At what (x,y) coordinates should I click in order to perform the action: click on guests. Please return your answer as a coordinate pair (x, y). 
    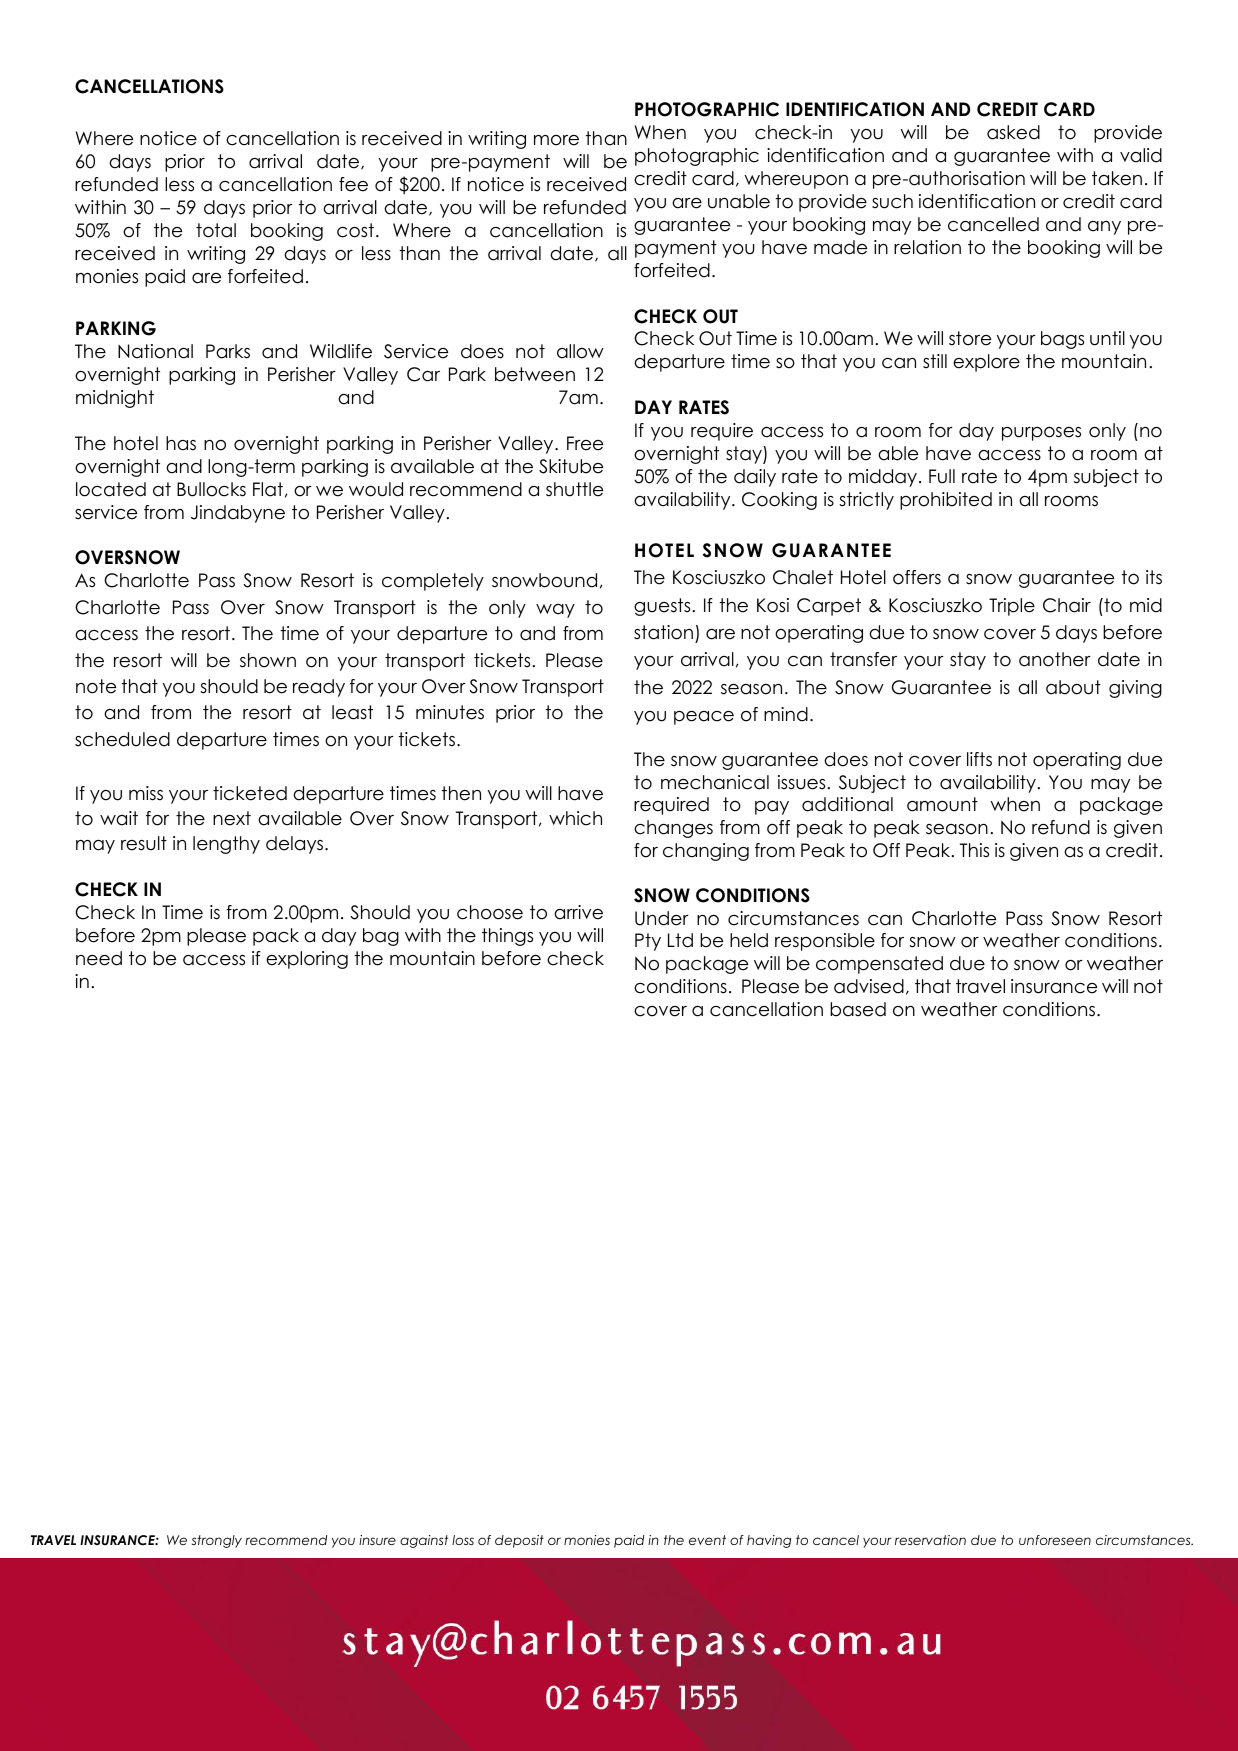
    Looking at the image, I should click on (662, 607).
